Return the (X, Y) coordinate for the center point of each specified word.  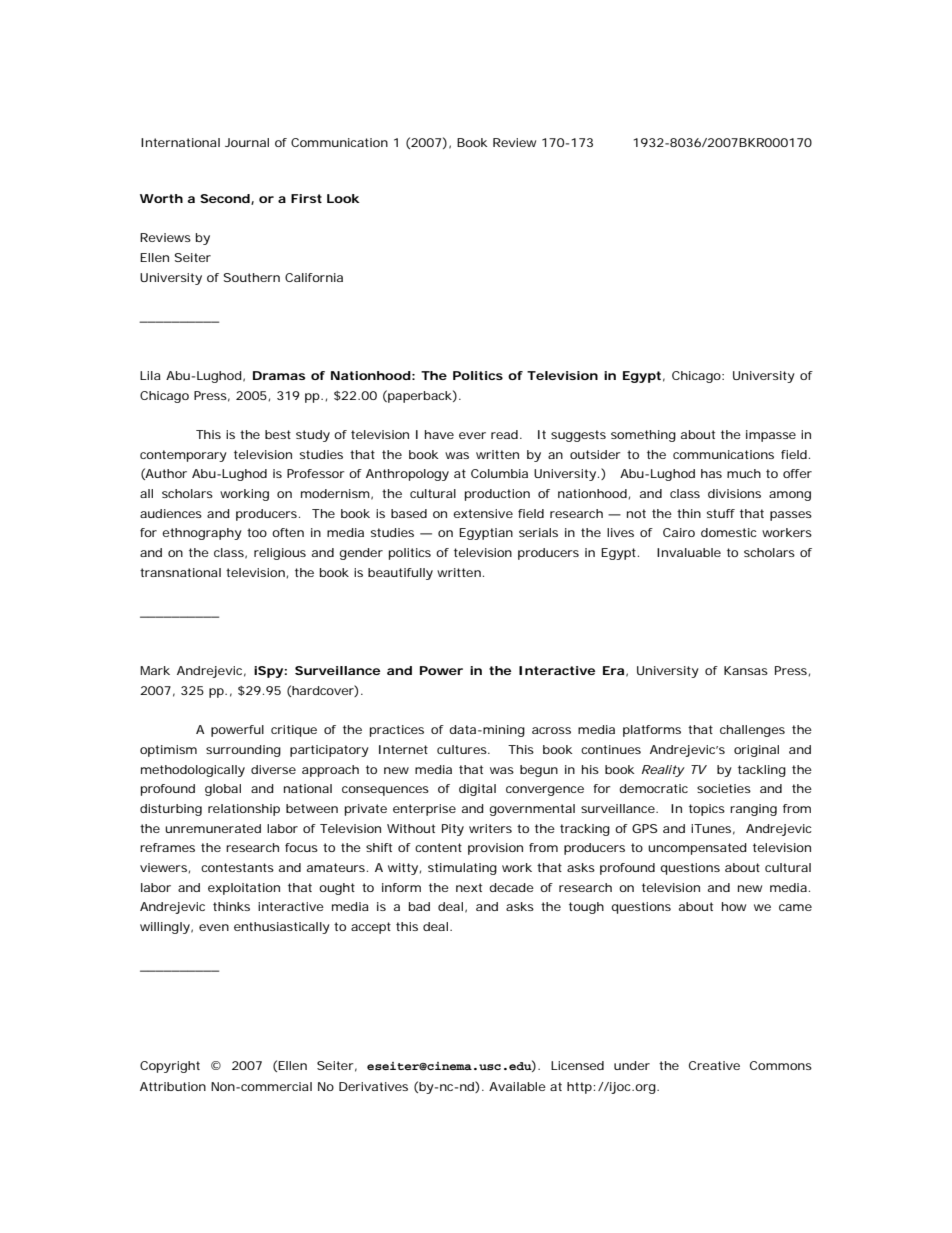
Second (225, 198)
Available (517, 1086)
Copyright (170, 1067)
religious (280, 554)
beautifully (400, 574)
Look (343, 198)
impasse (771, 436)
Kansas (746, 670)
